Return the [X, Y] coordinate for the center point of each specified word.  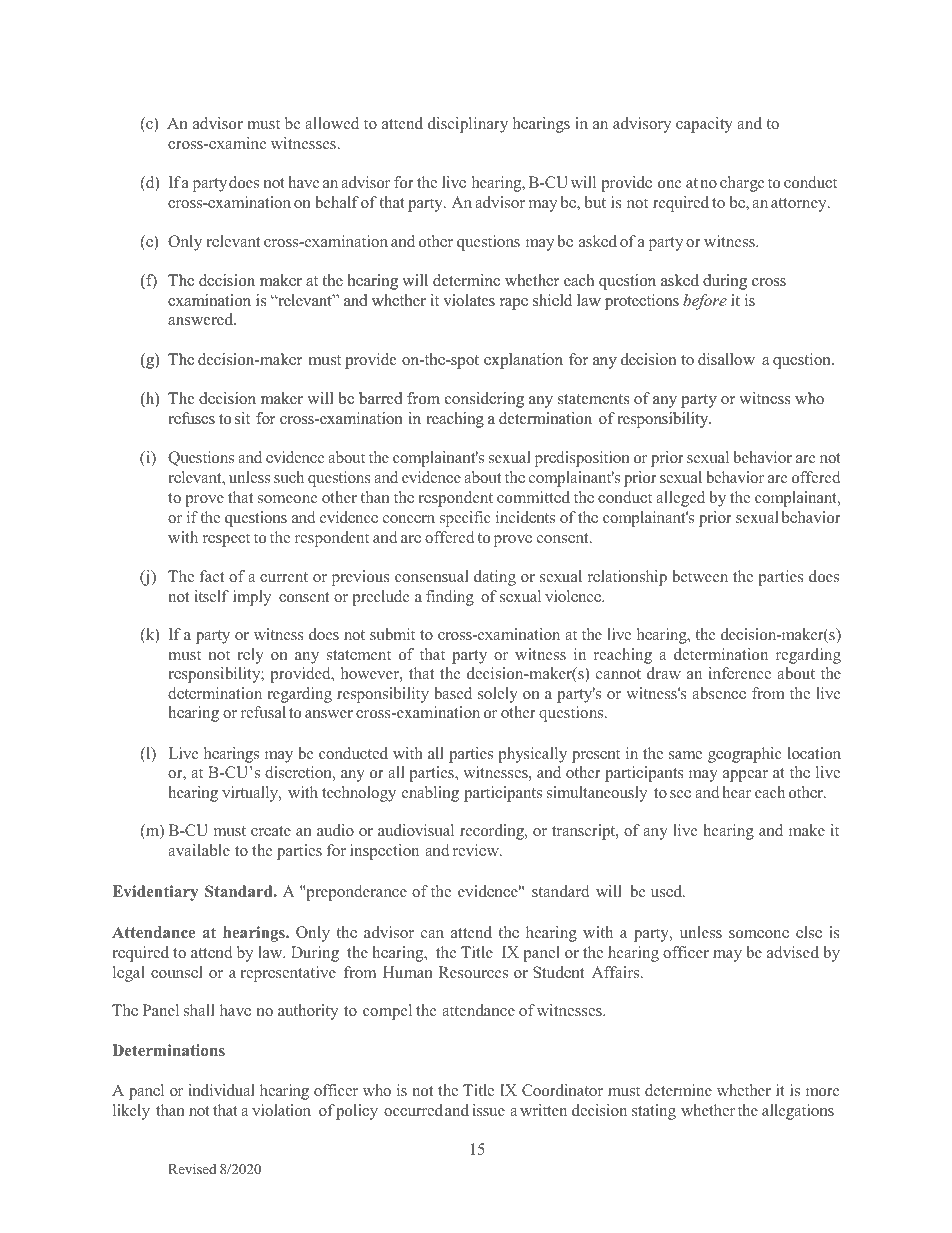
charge [742, 184]
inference [740, 673]
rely [250, 656]
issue [489, 1110]
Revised [192, 1169]
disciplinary [468, 125]
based [453, 693]
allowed [332, 123]
